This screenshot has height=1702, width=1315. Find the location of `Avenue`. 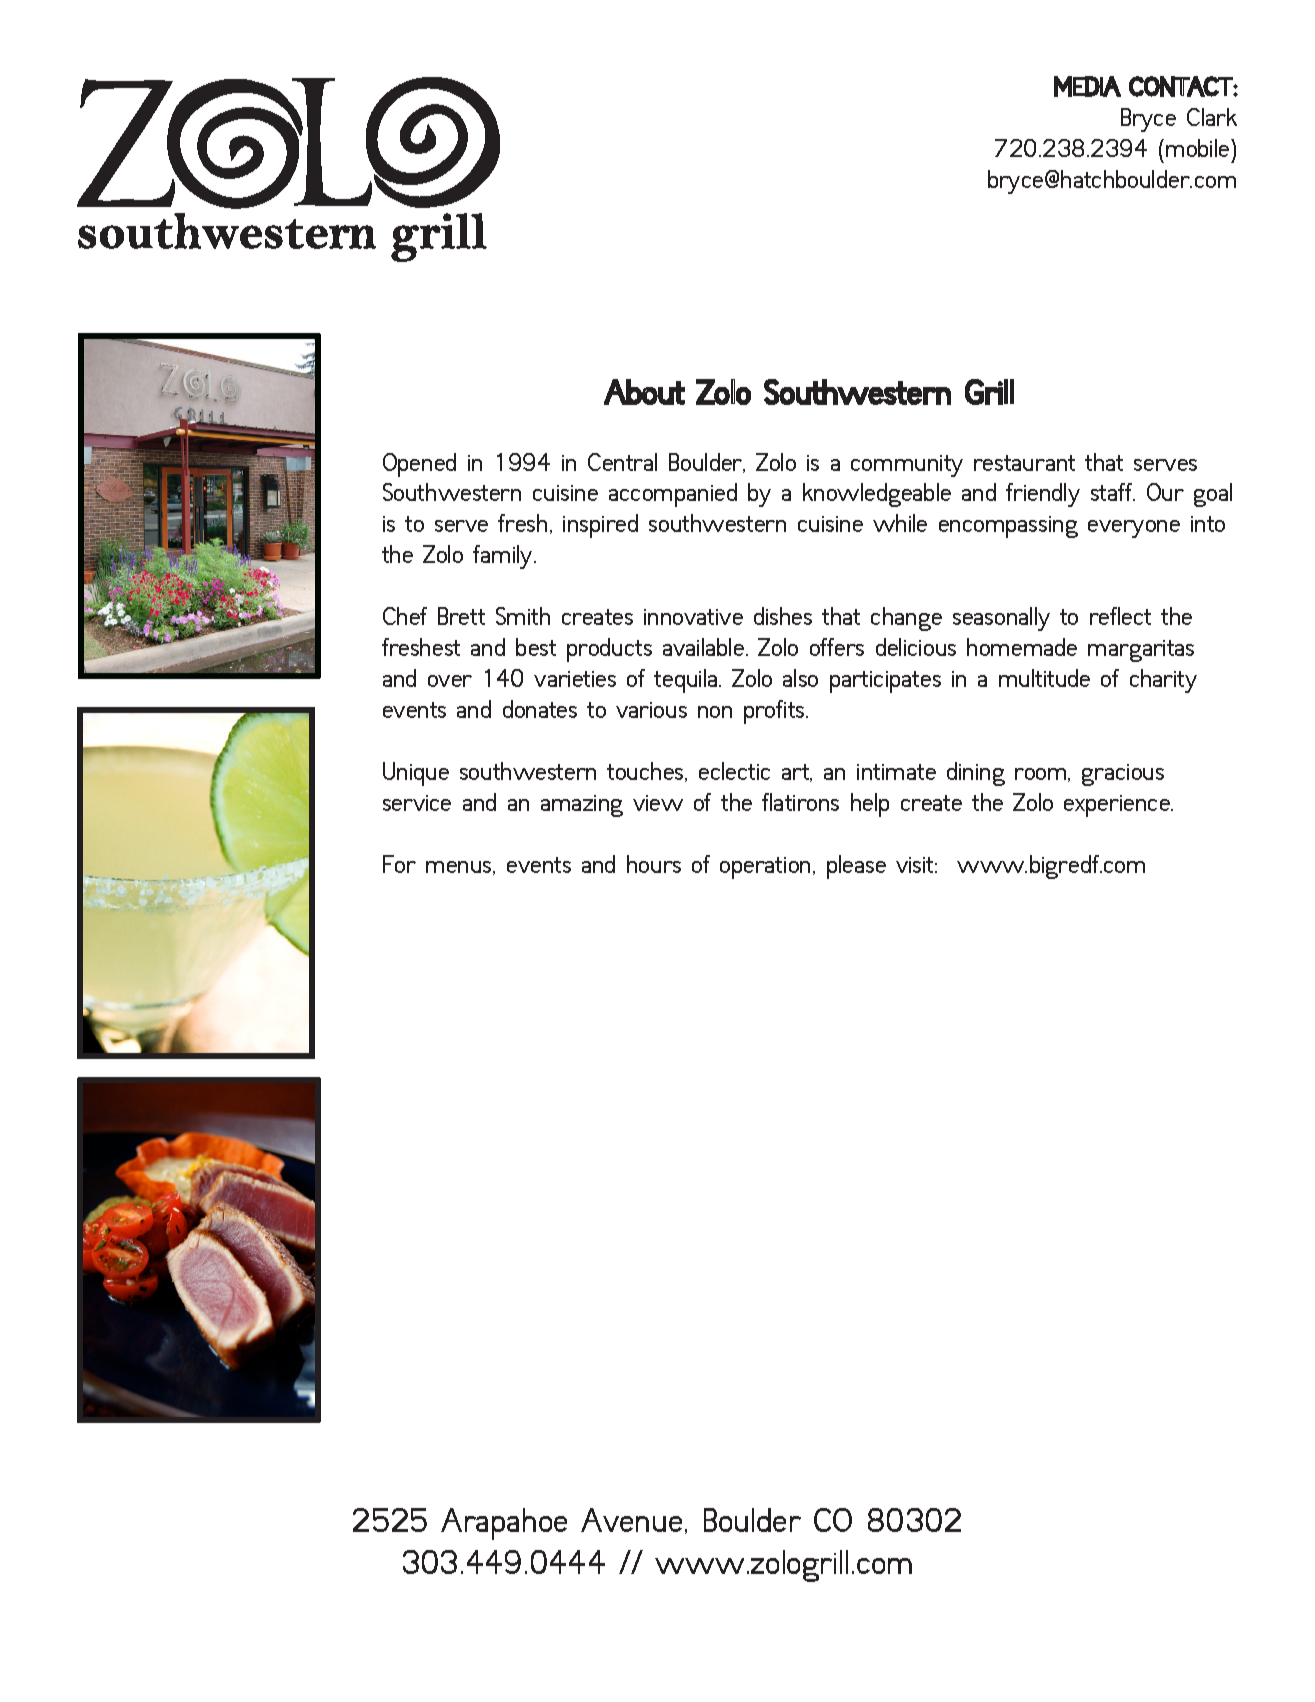

Avenue is located at coordinates (631, 1520).
